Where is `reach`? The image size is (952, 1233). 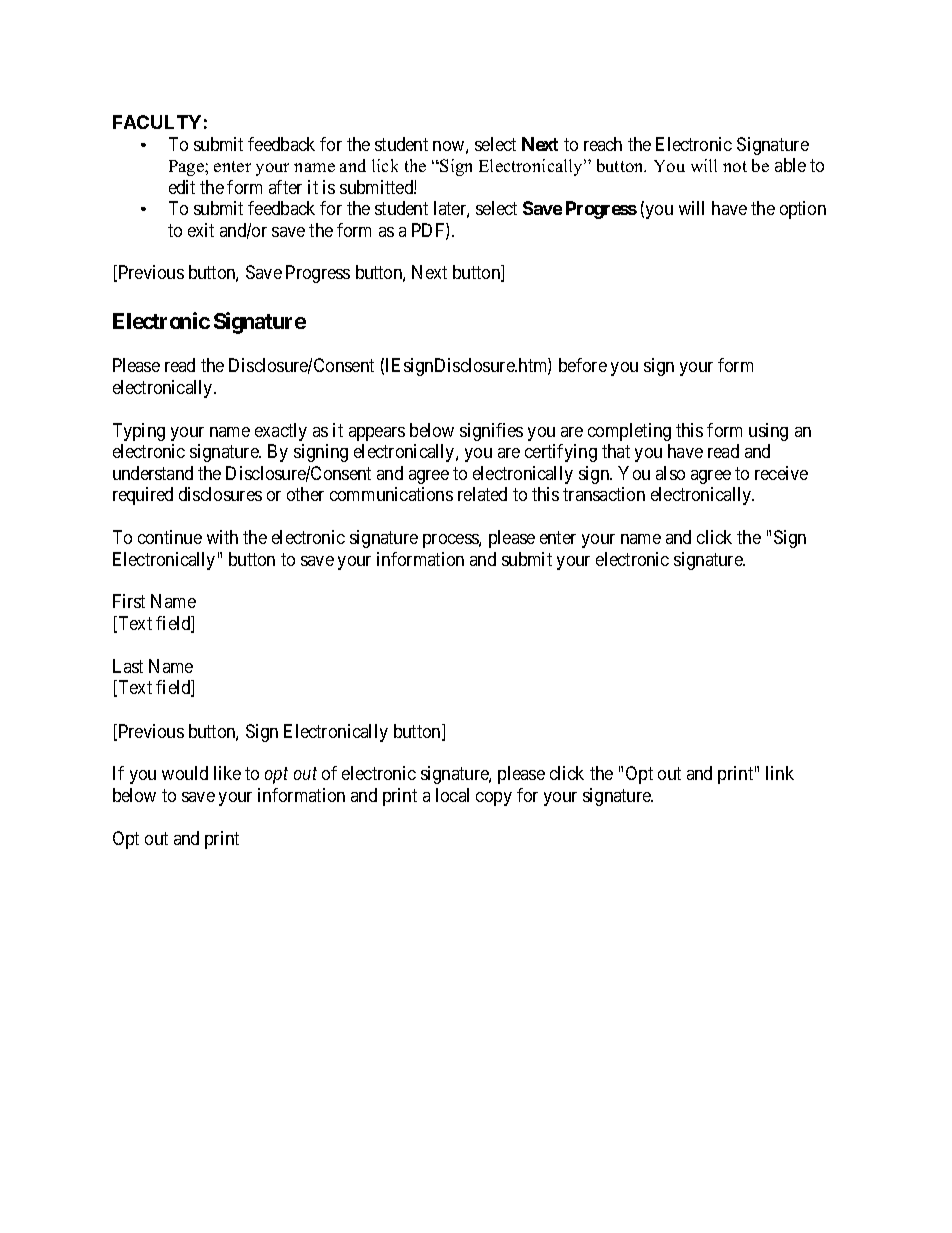 reach is located at coordinates (603, 144).
